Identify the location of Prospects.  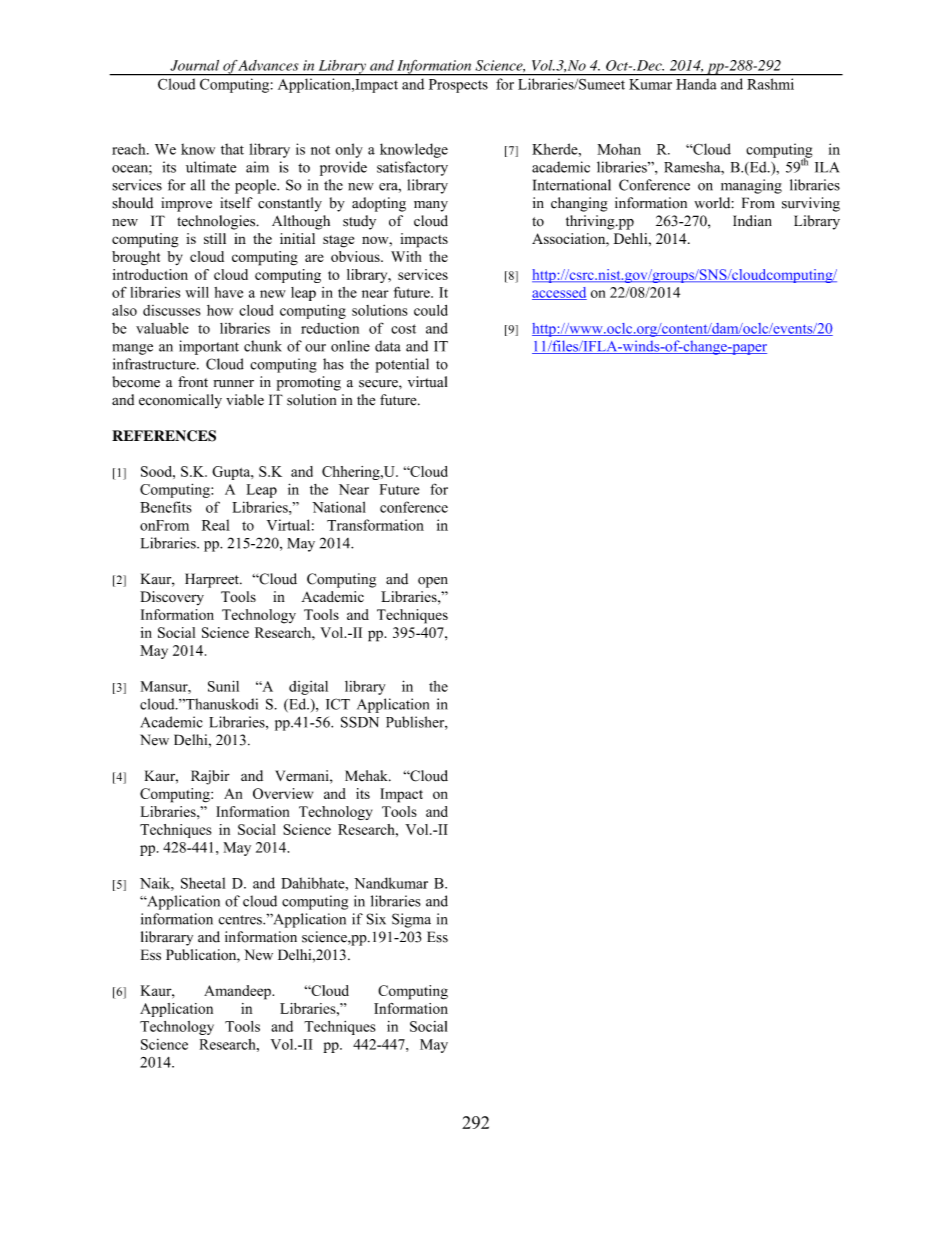
(458, 86).
